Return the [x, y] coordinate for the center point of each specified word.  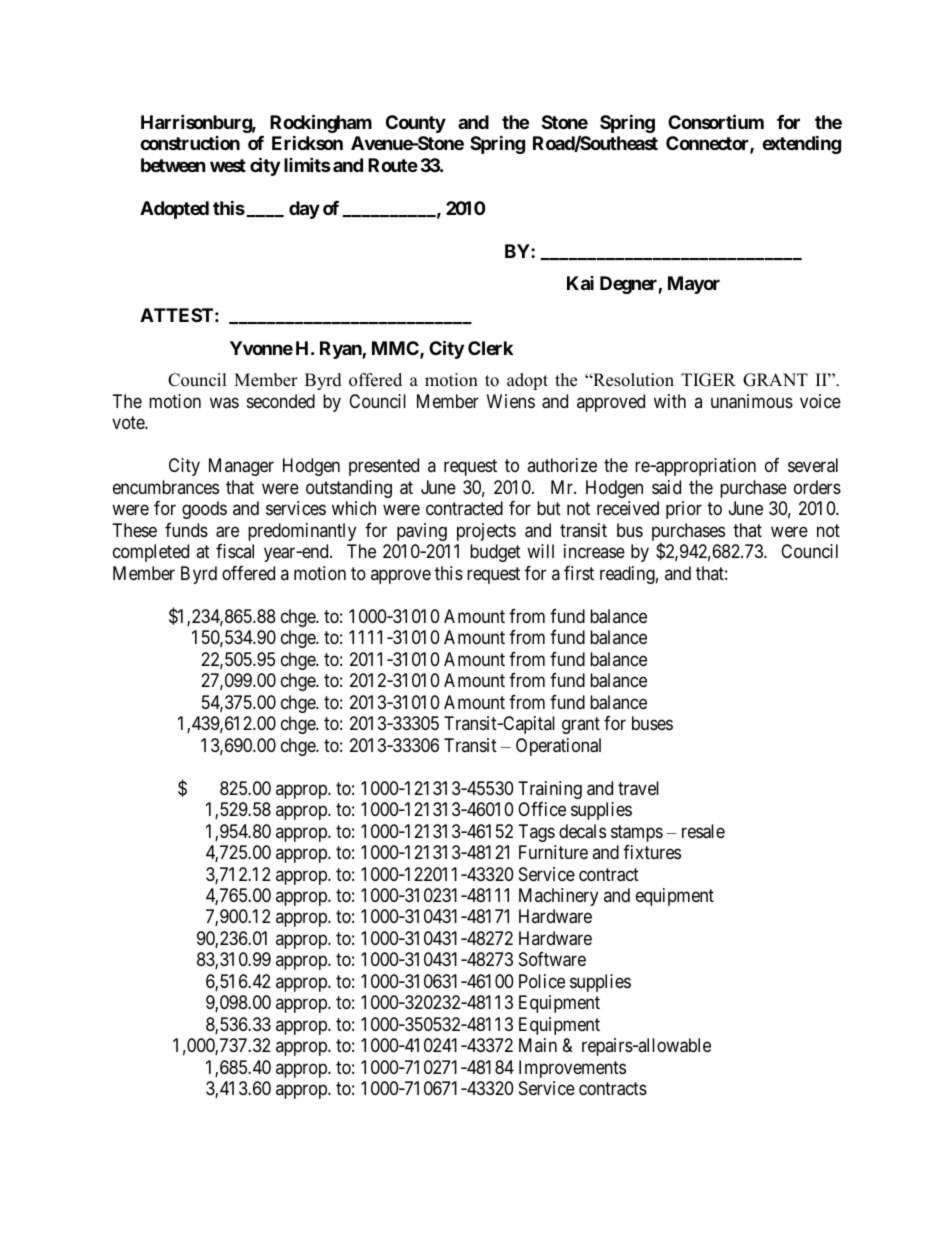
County [416, 124]
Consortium [716, 121]
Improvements [572, 1069]
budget [495, 553]
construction [190, 143]
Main [538, 1045]
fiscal [235, 551]
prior [684, 510]
